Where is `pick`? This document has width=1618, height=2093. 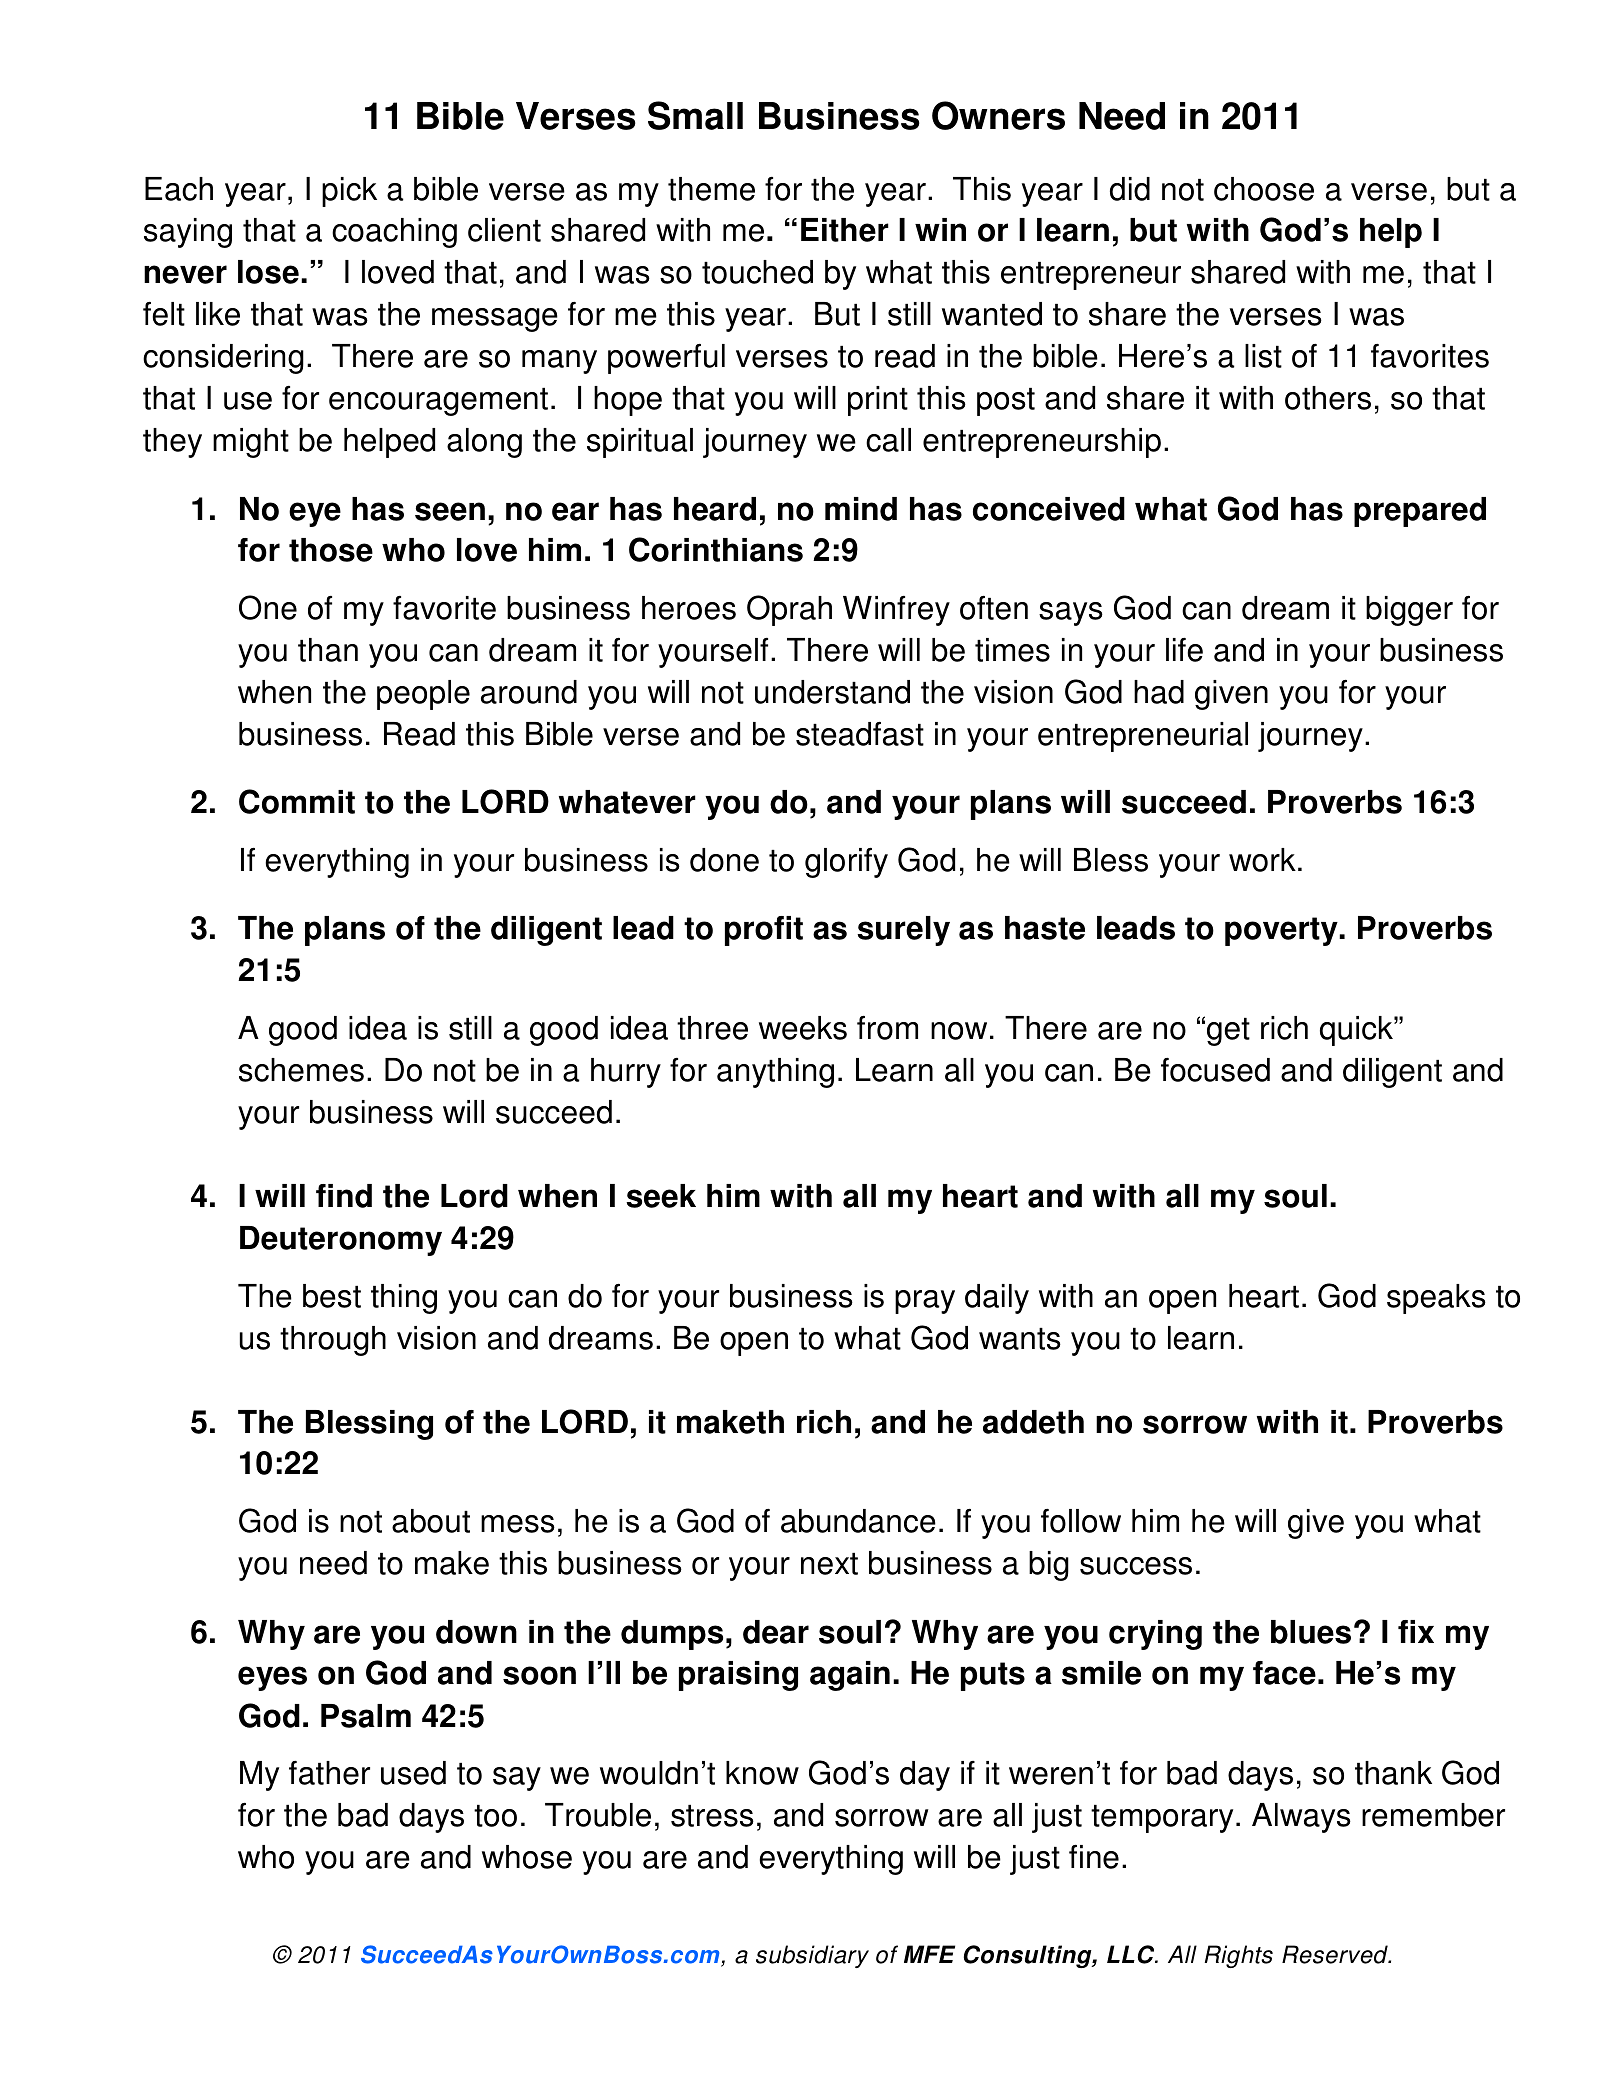 pick is located at coordinates (349, 192).
